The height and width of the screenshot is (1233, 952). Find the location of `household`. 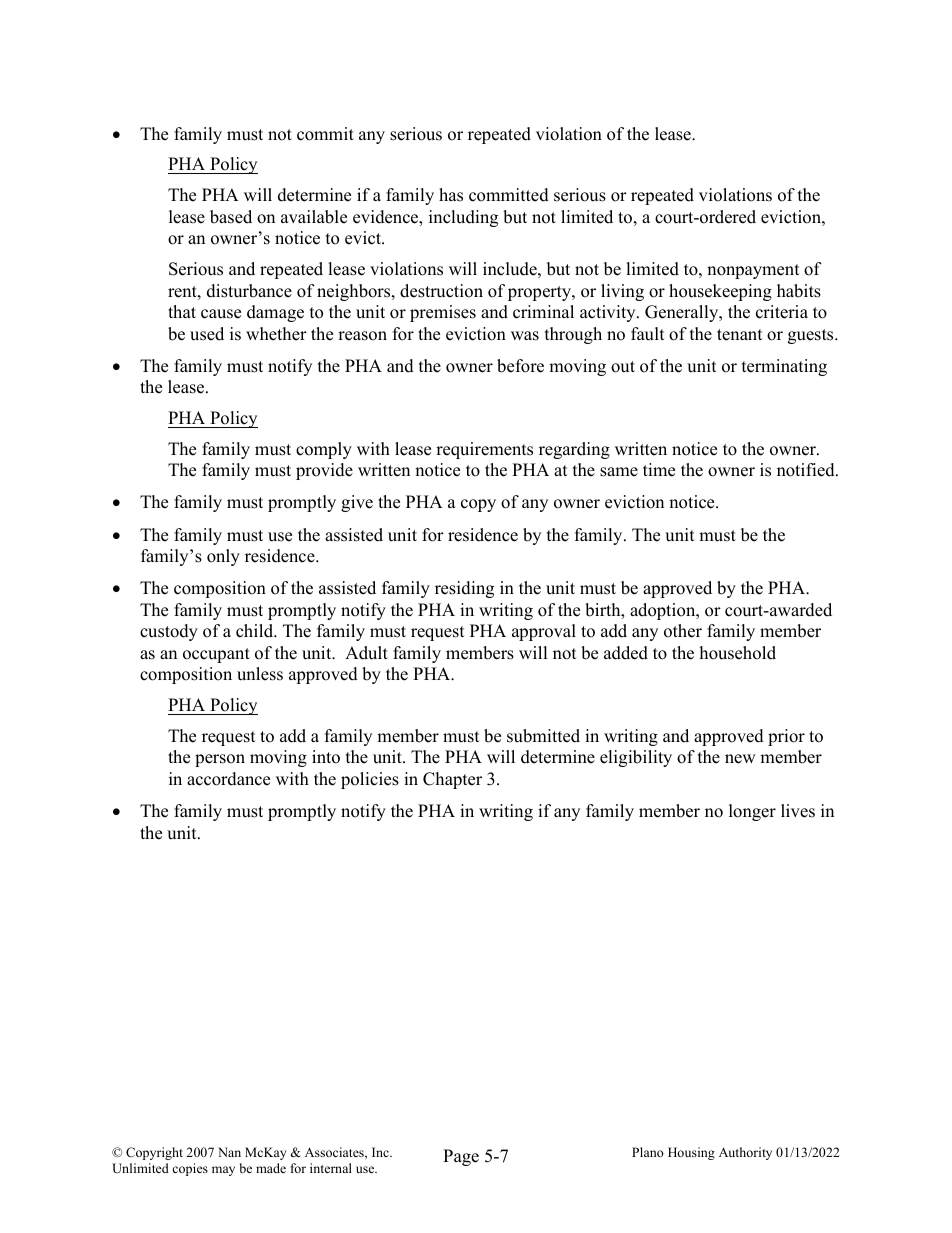

household is located at coordinates (738, 653).
